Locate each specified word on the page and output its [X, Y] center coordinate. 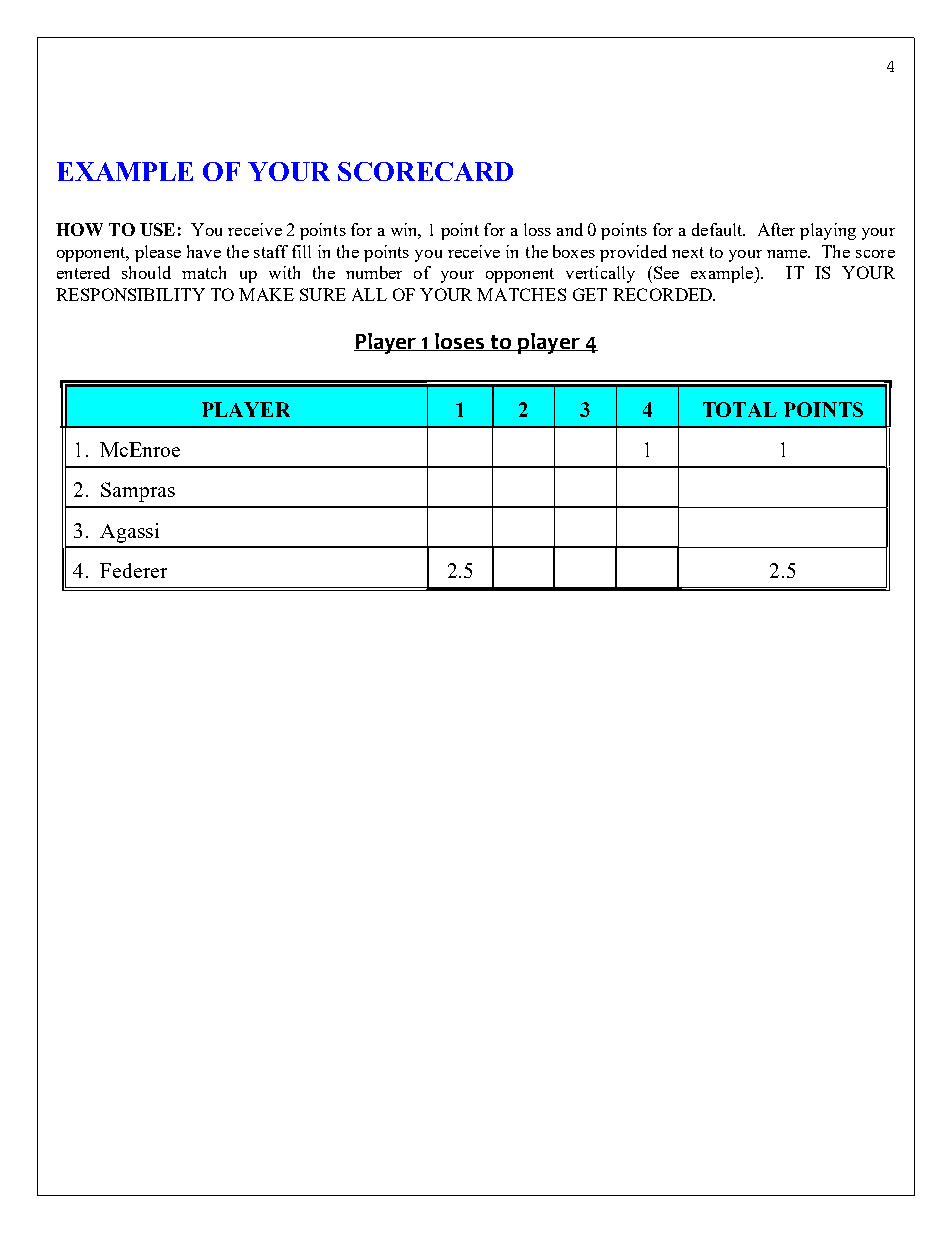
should [146, 272]
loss [537, 229]
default [718, 229]
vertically [600, 274]
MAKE [266, 294]
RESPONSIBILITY [130, 294]
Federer [133, 570]
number [374, 272]
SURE [323, 294]
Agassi [129, 533]
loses [460, 342]
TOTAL [740, 409]
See [666, 272]
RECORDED [664, 294]
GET [590, 294]
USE [157, 229]
